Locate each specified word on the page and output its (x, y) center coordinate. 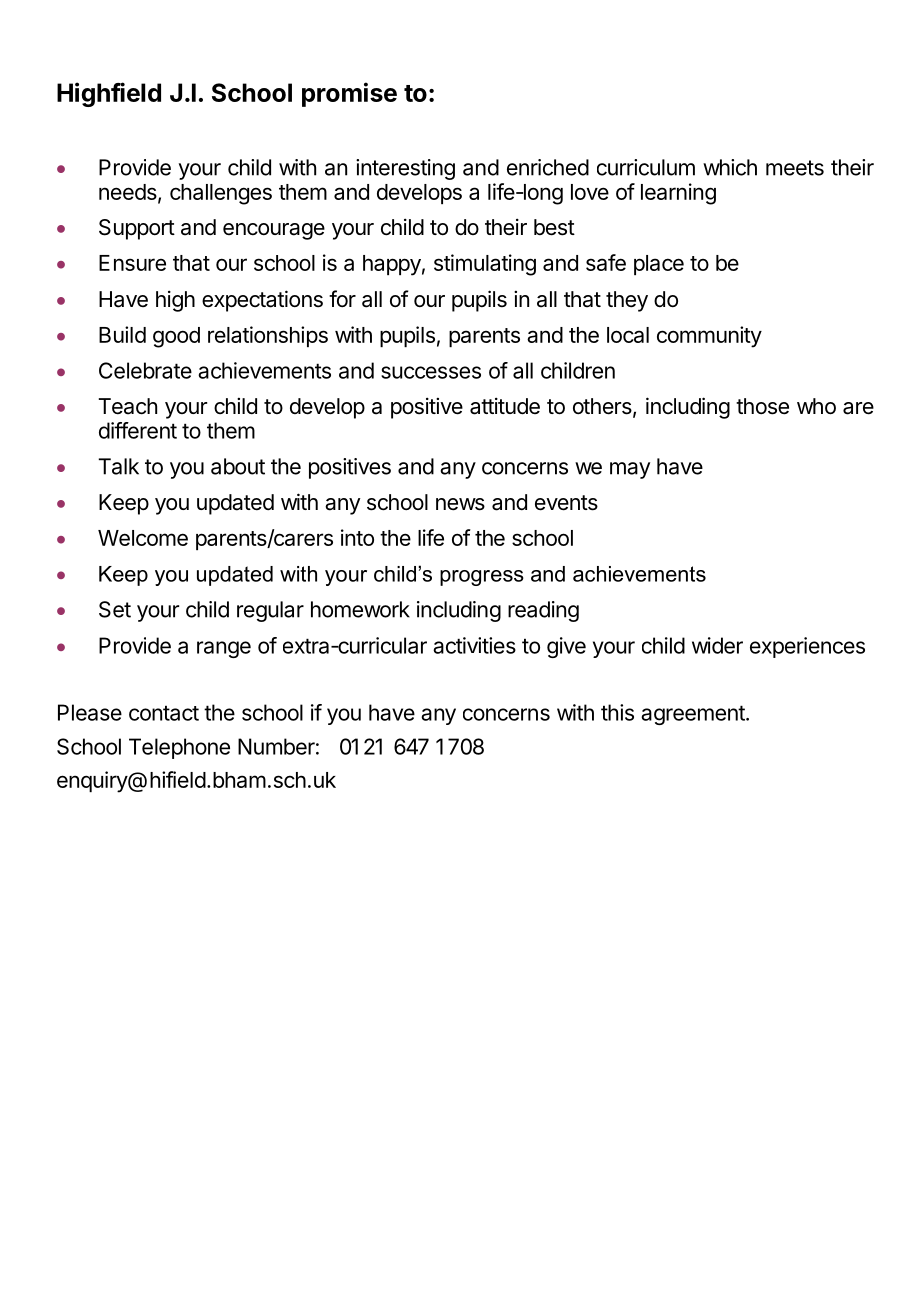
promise (349, 94)
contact (164, 713)
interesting (405, 169)
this (617, 712)
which (730, 167)
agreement (694, 715)
